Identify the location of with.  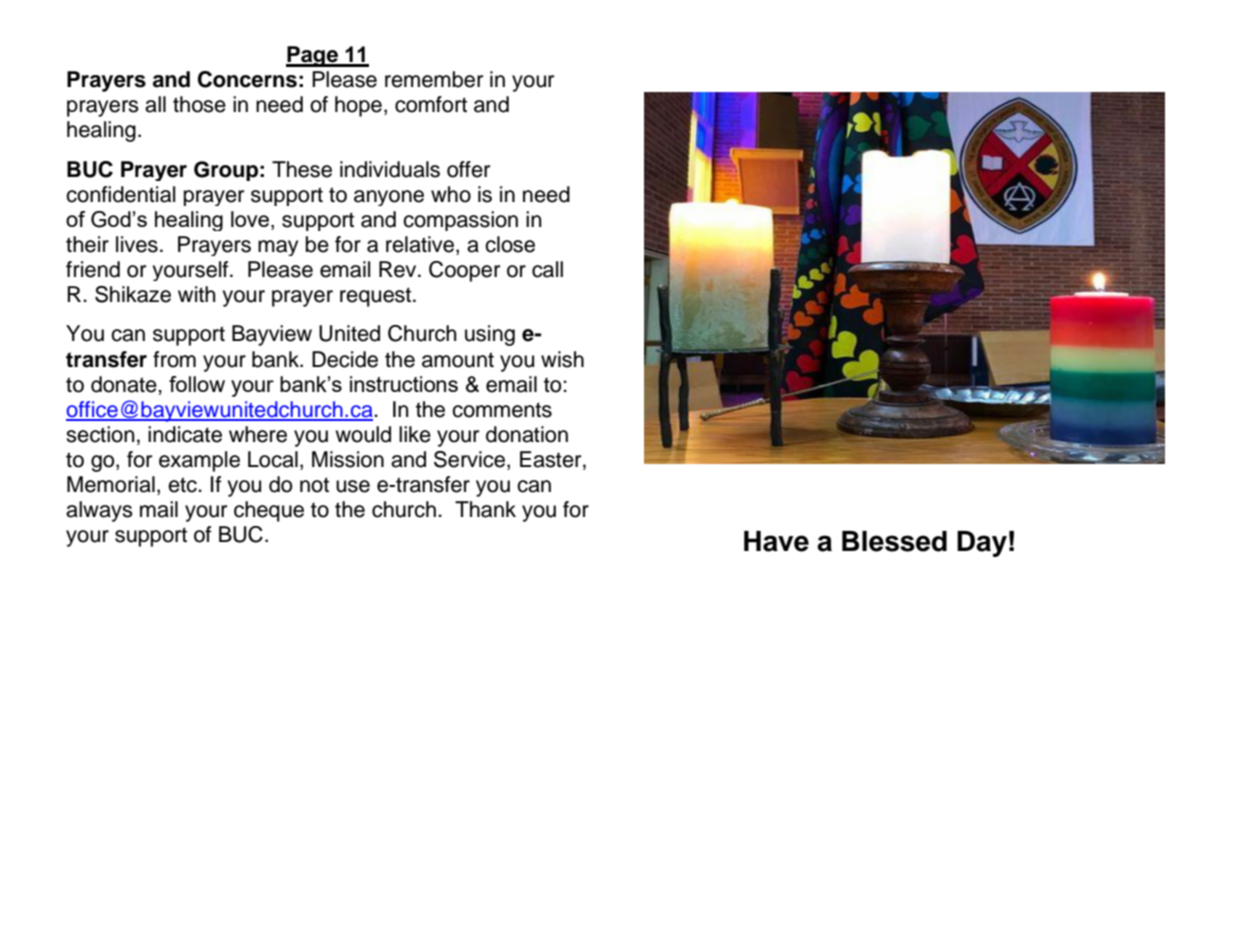
(196, 294).
